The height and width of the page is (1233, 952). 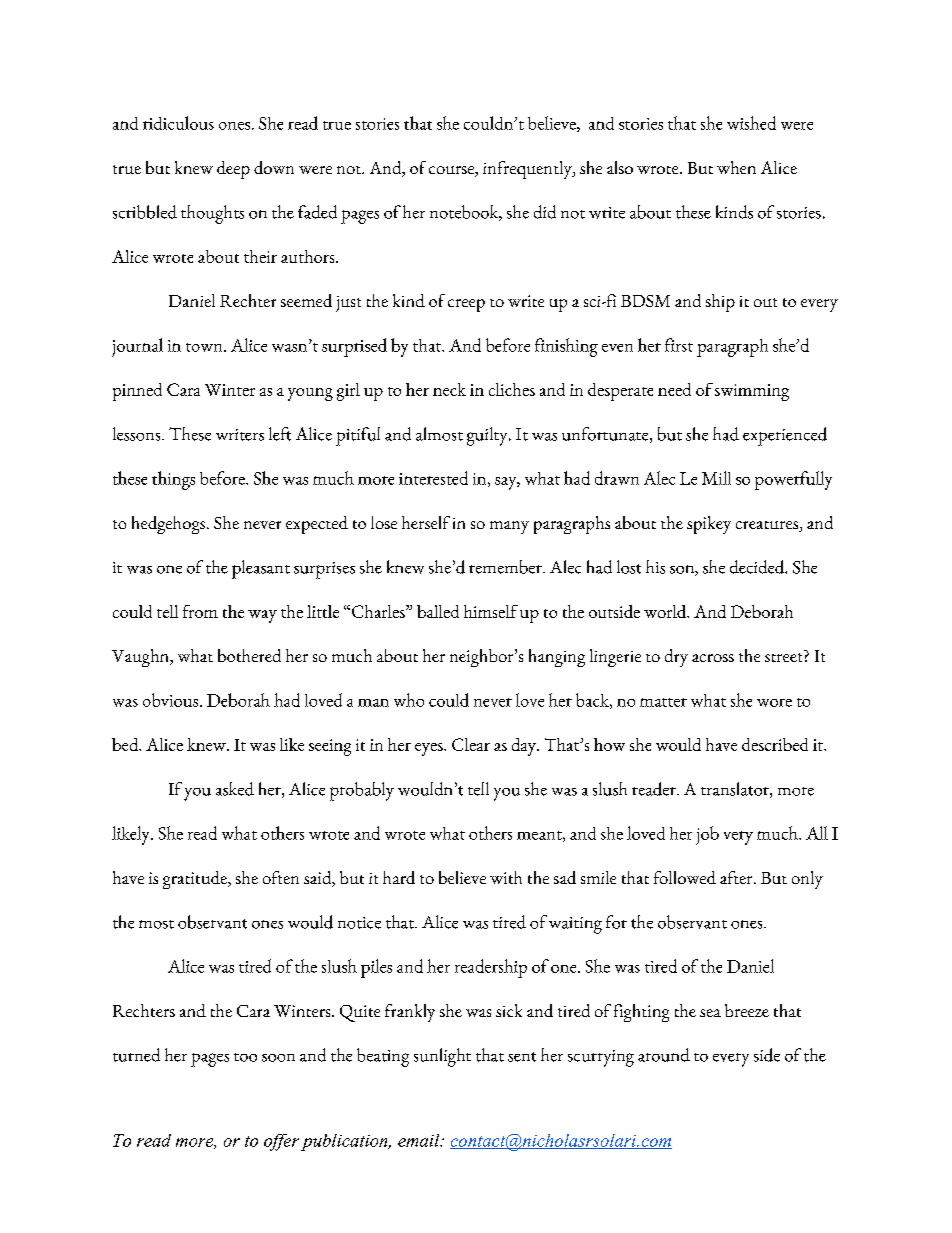 I want to click on town, so click(x=205, y=347).
